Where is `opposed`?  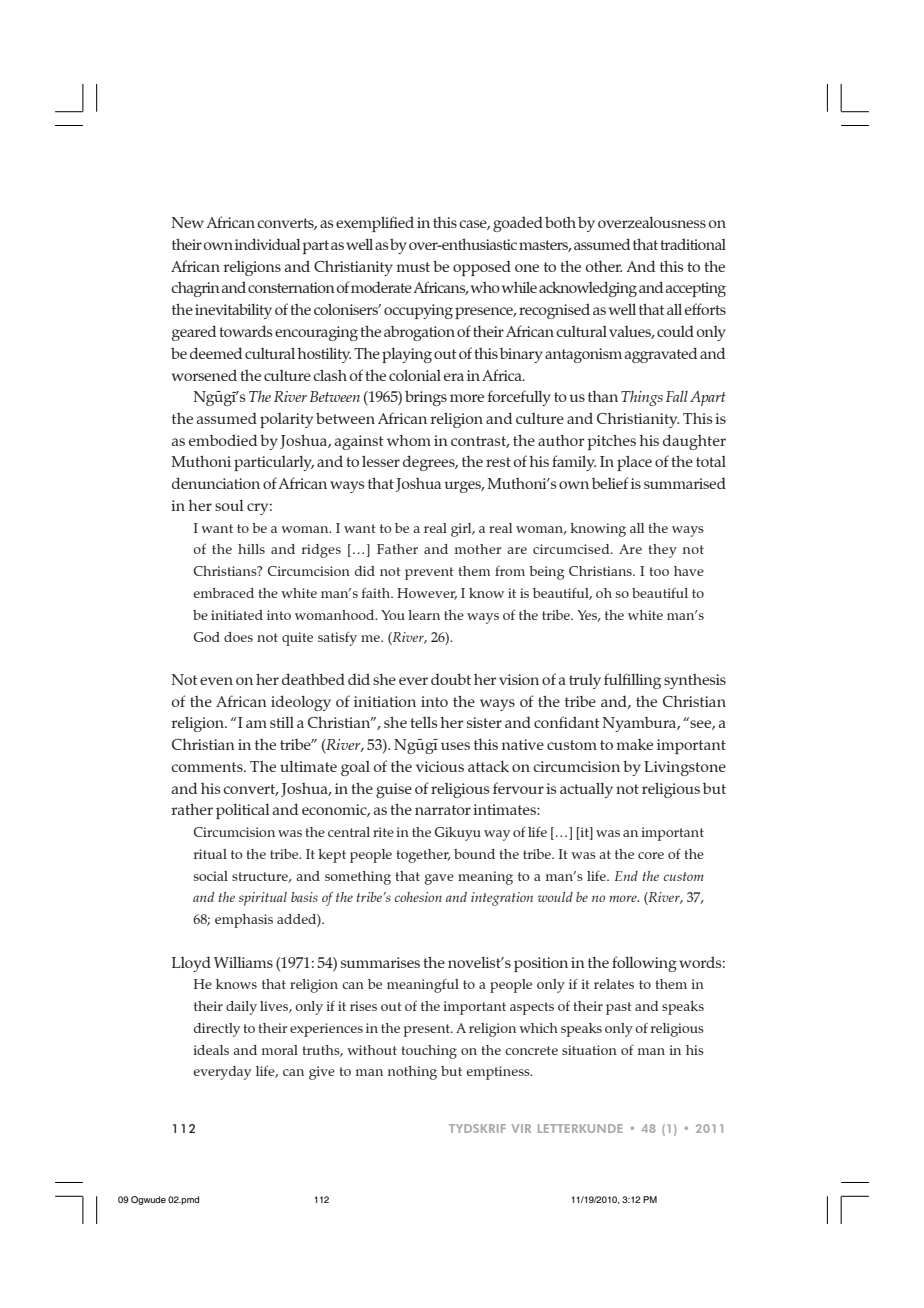 opposed is located at coordinates (482, 268).
